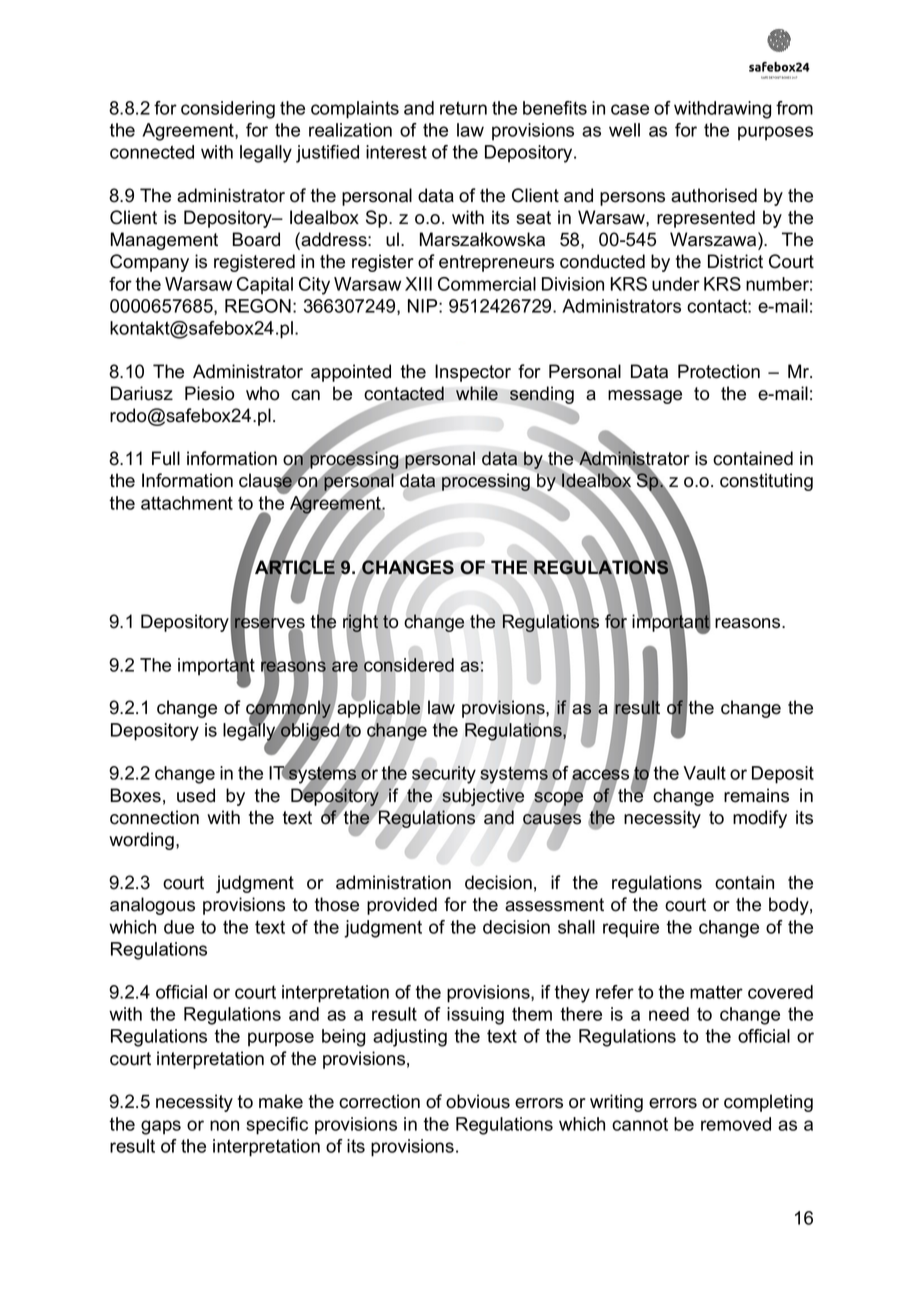 This screenshot has width=924, height=1308. What do you see at coordinates (477, 393) in the screenshot?
I see `while` at bounding box center [477, 393].
